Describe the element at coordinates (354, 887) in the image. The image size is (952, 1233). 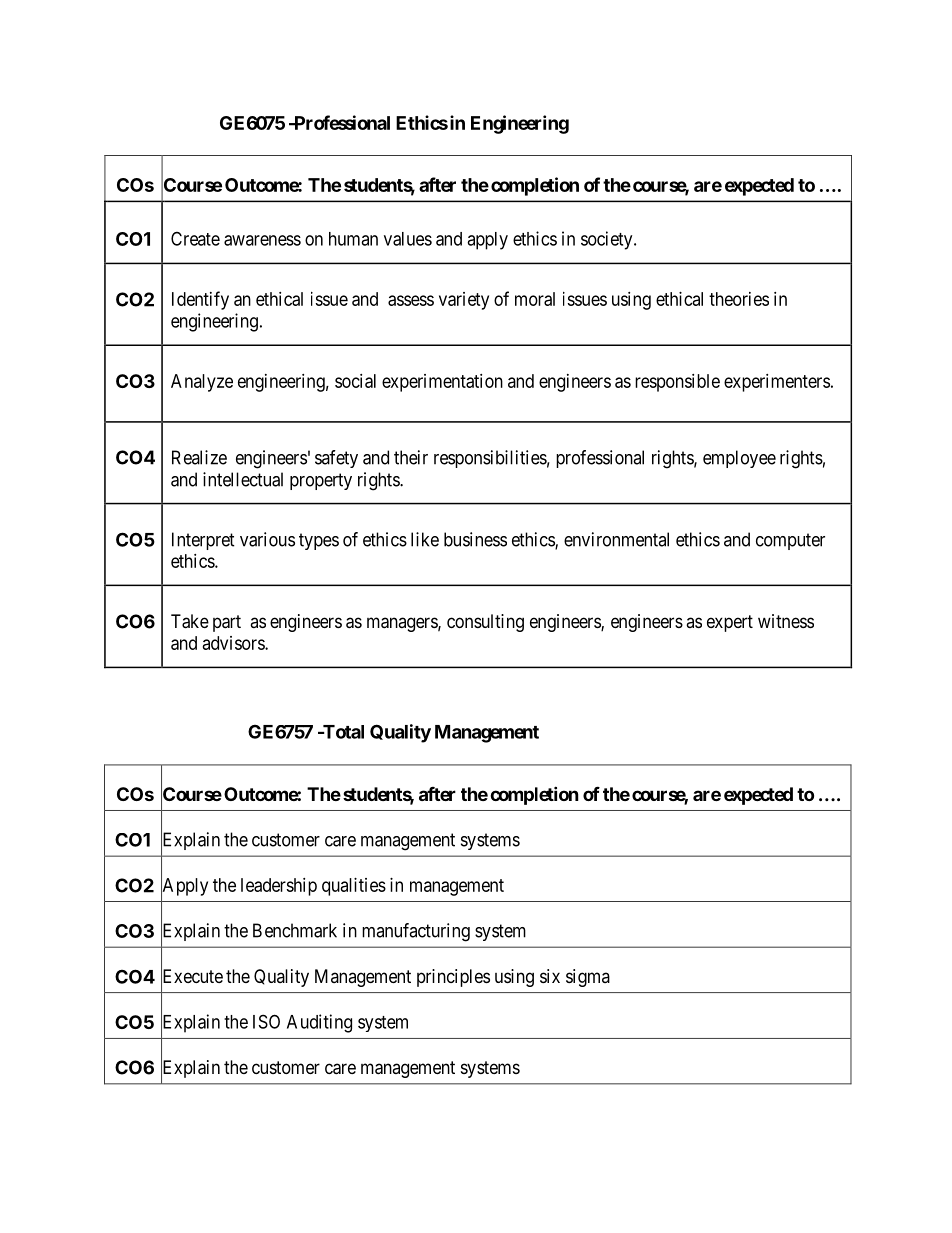
I see `qualities` at that location.
